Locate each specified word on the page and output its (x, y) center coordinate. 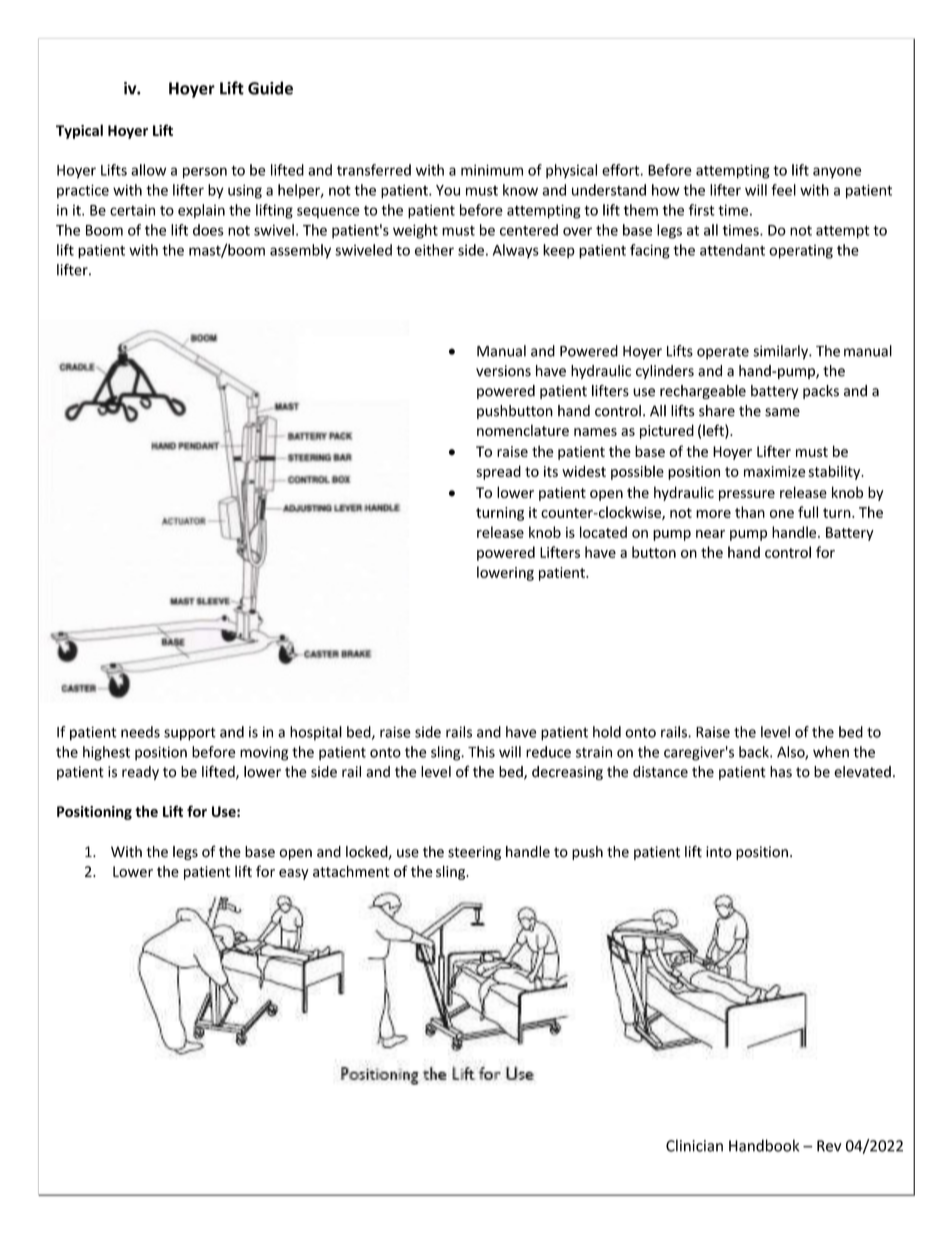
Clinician (694, 1145)
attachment (351, 871)
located (603, 532)
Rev (829, 1146)
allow (148, 170)
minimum (492, 170)
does (208, 230)
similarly (781, 352)
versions (503, 371)
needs (140, 732)
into (719, 852)
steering (474, 853)
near (710, 534)
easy (294, 874)
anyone (837, 173)
